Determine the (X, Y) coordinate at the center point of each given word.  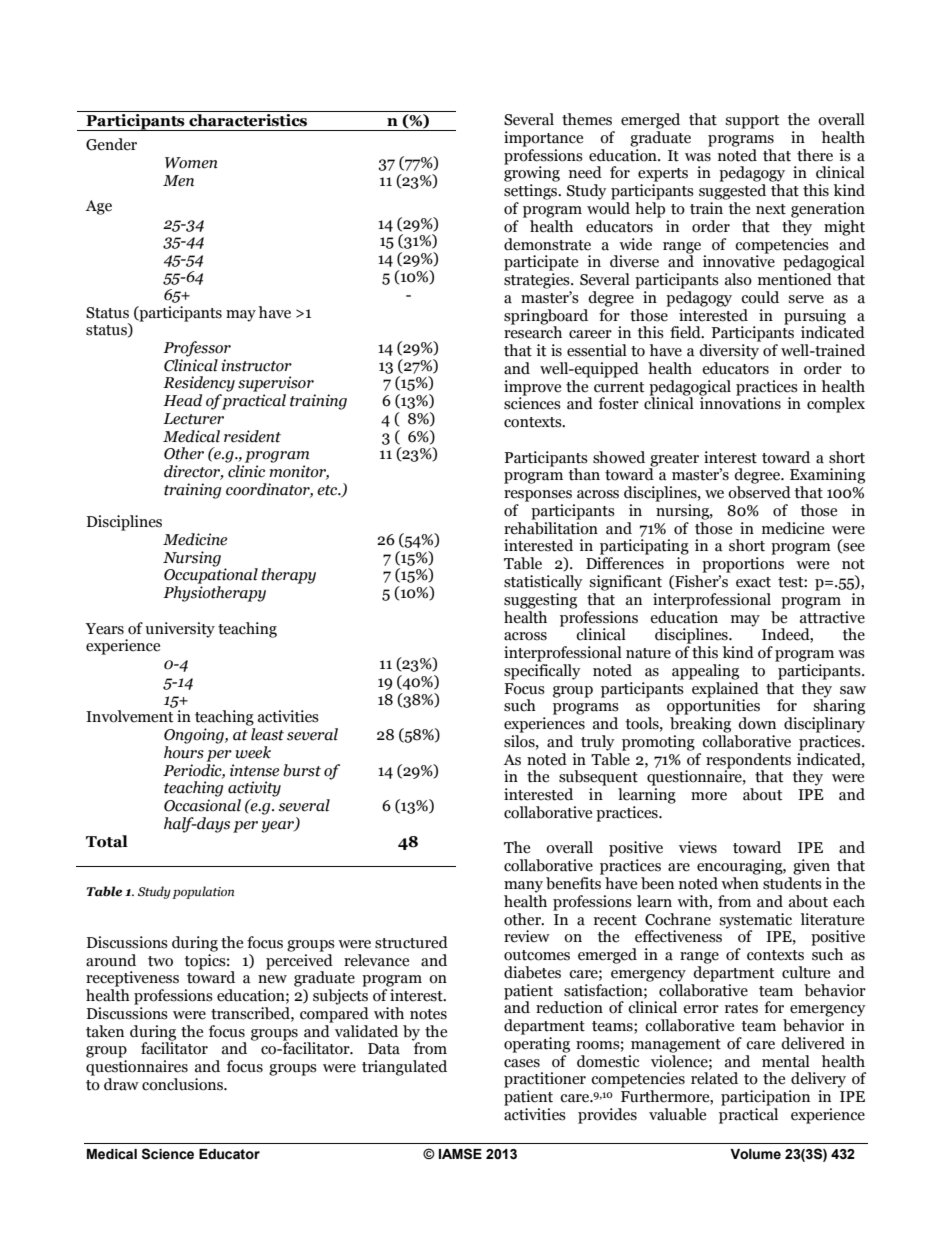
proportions (743, 565)
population (203, 892)
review (527, 936)
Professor (197, 349)
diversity (729, 352)
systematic (755, 922)
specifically (542, 672)
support (752, 122)
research (533, 331)
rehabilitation (551, 528)
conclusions (183, 1084)
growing (532, 173)
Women (191, 163)
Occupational (211, 575)
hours (184, 752)
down (757, 723)
